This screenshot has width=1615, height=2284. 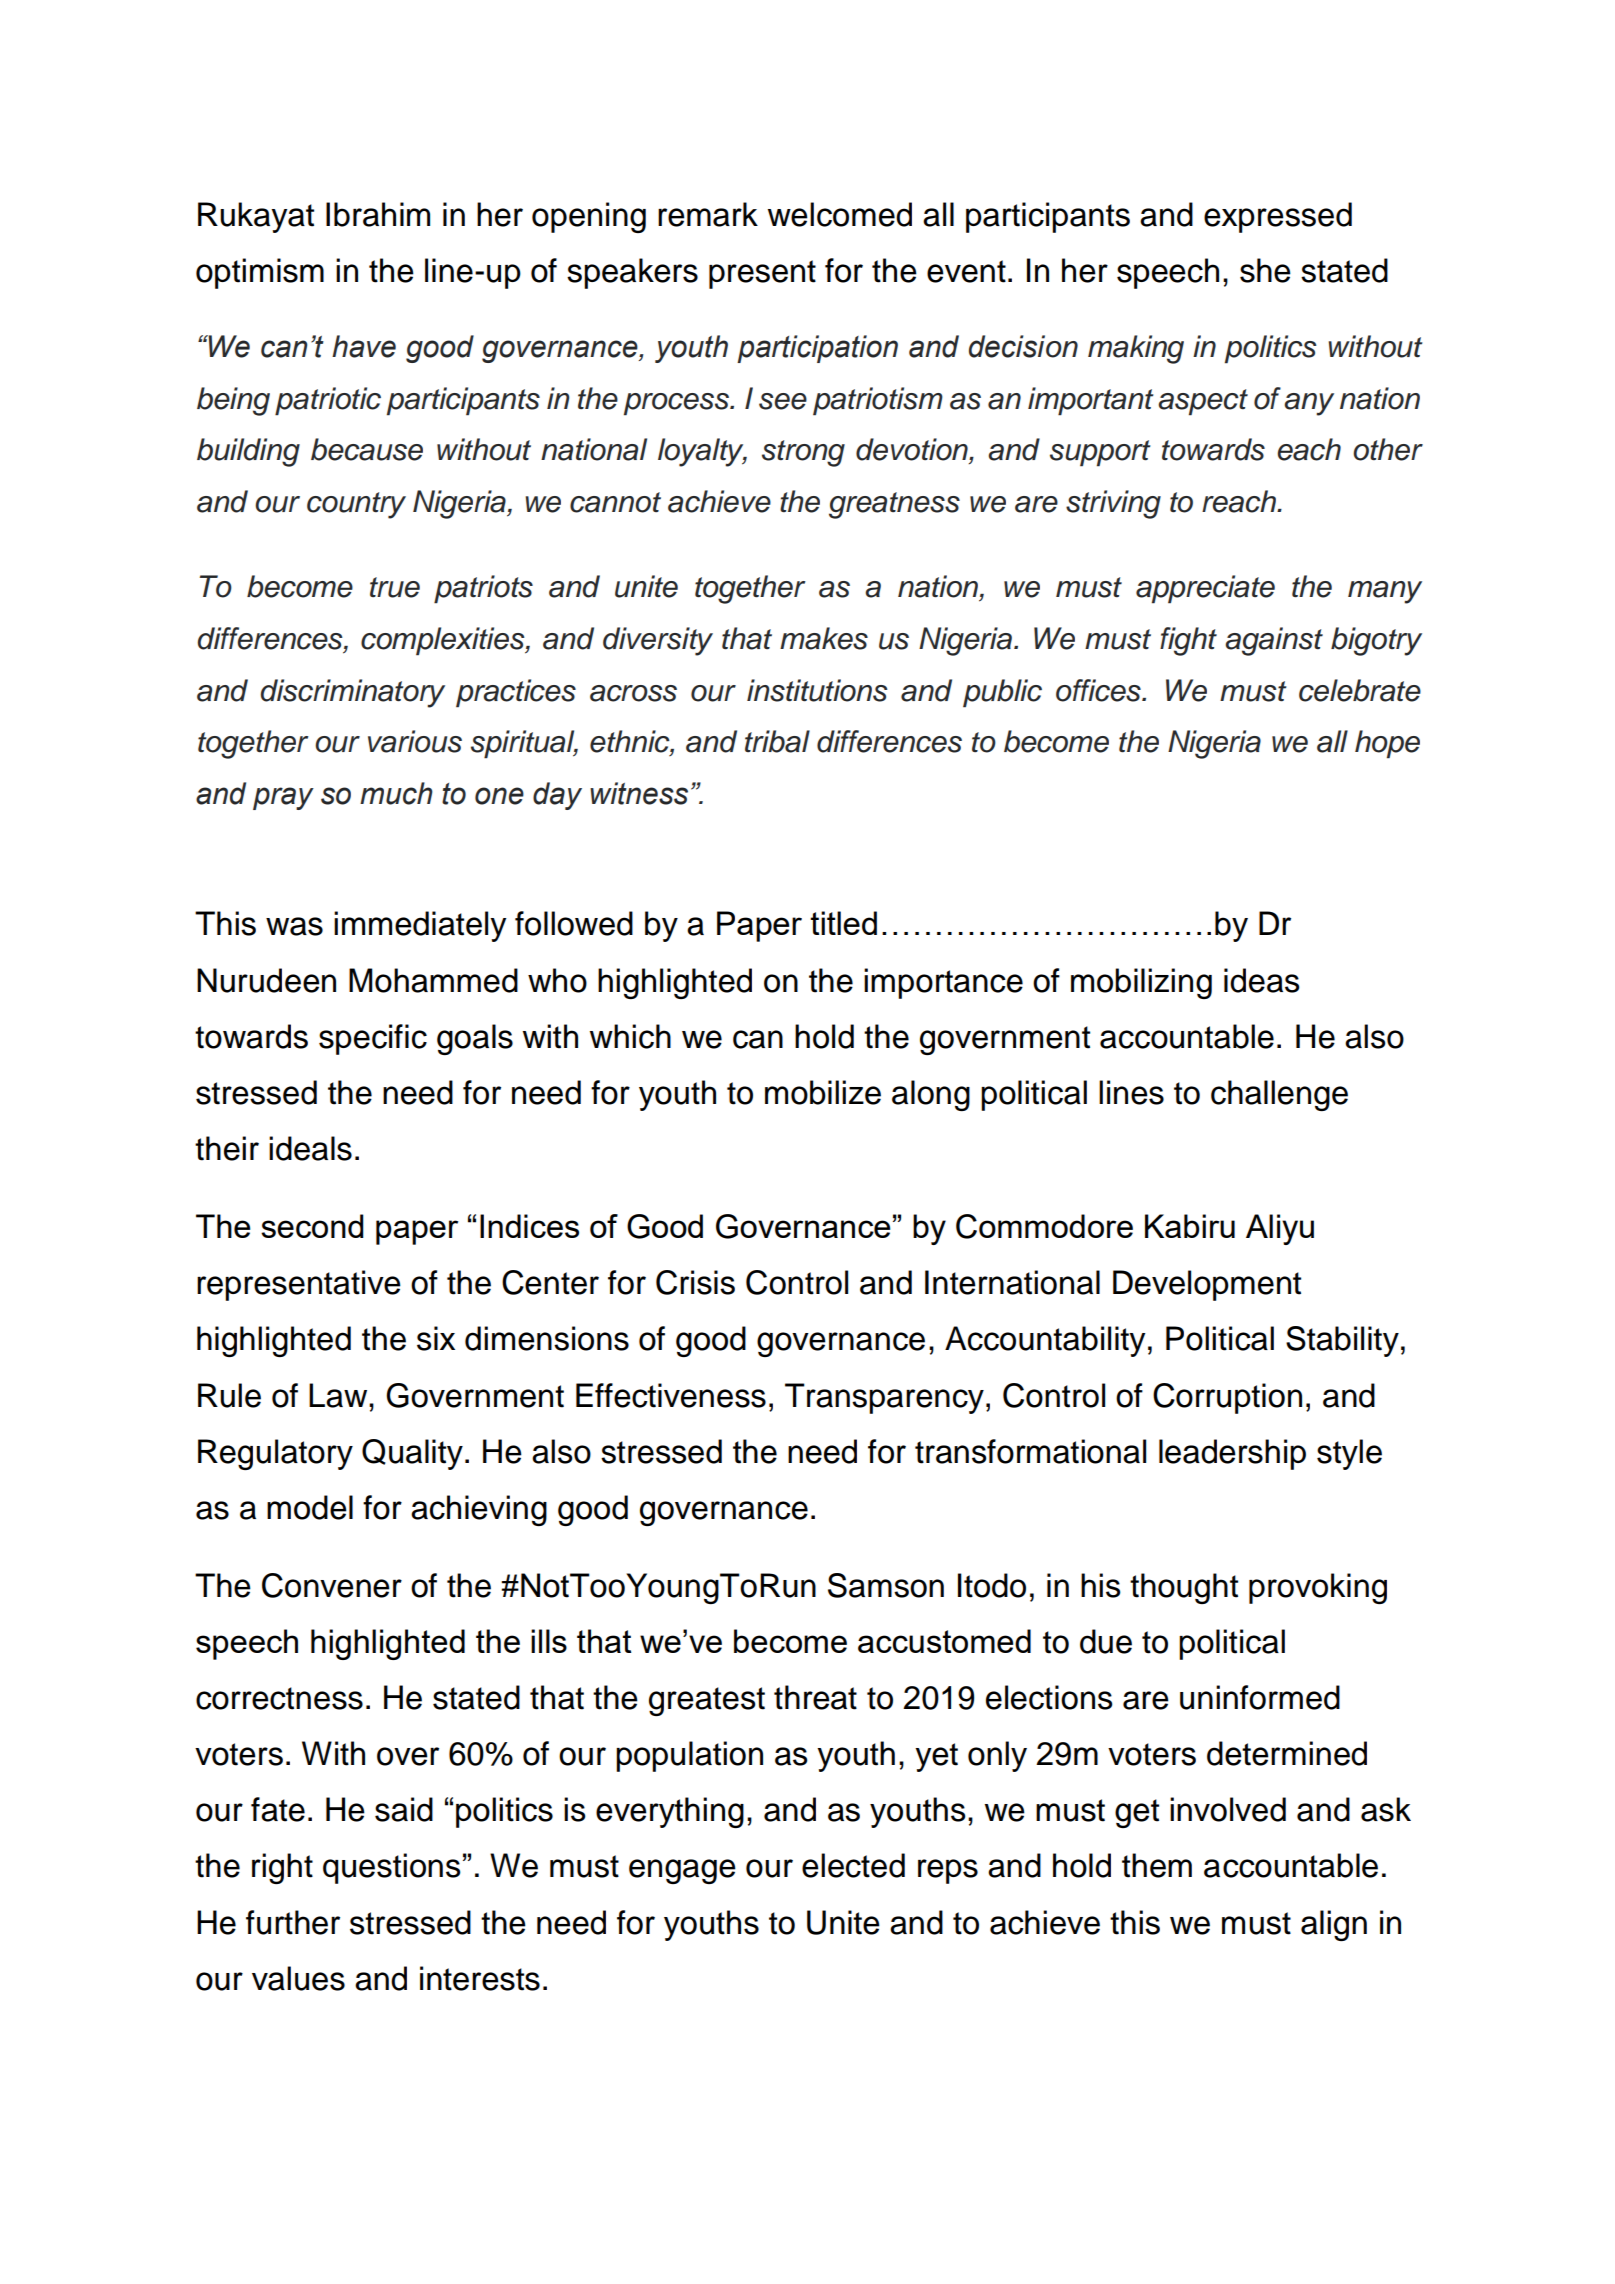 What do you see at coordinates (1265, 270) in the screenshot?
I see `she` at bounding box center [1265, 270].
